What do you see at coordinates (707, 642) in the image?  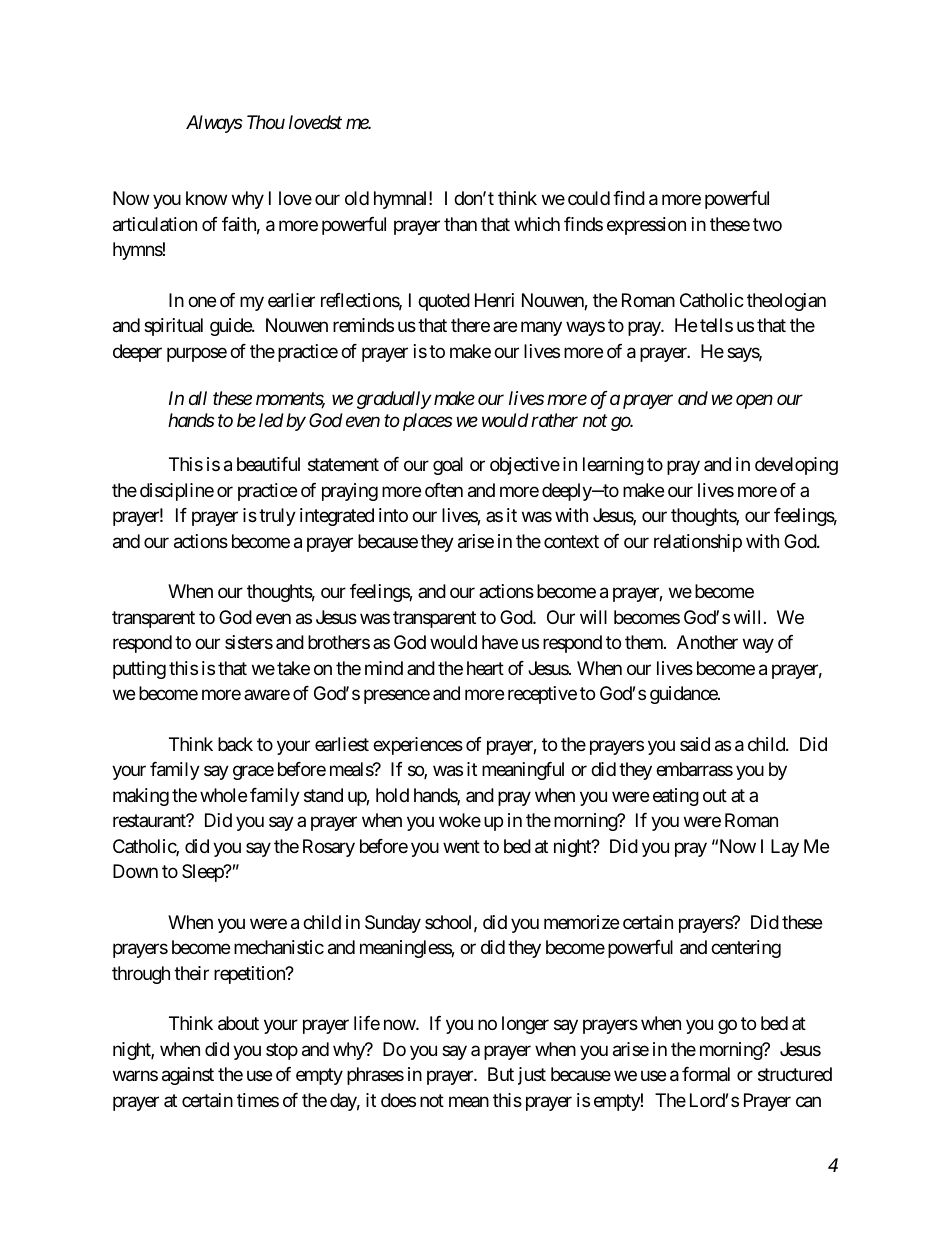 I see `Another` at bounding box center [707, 642].
